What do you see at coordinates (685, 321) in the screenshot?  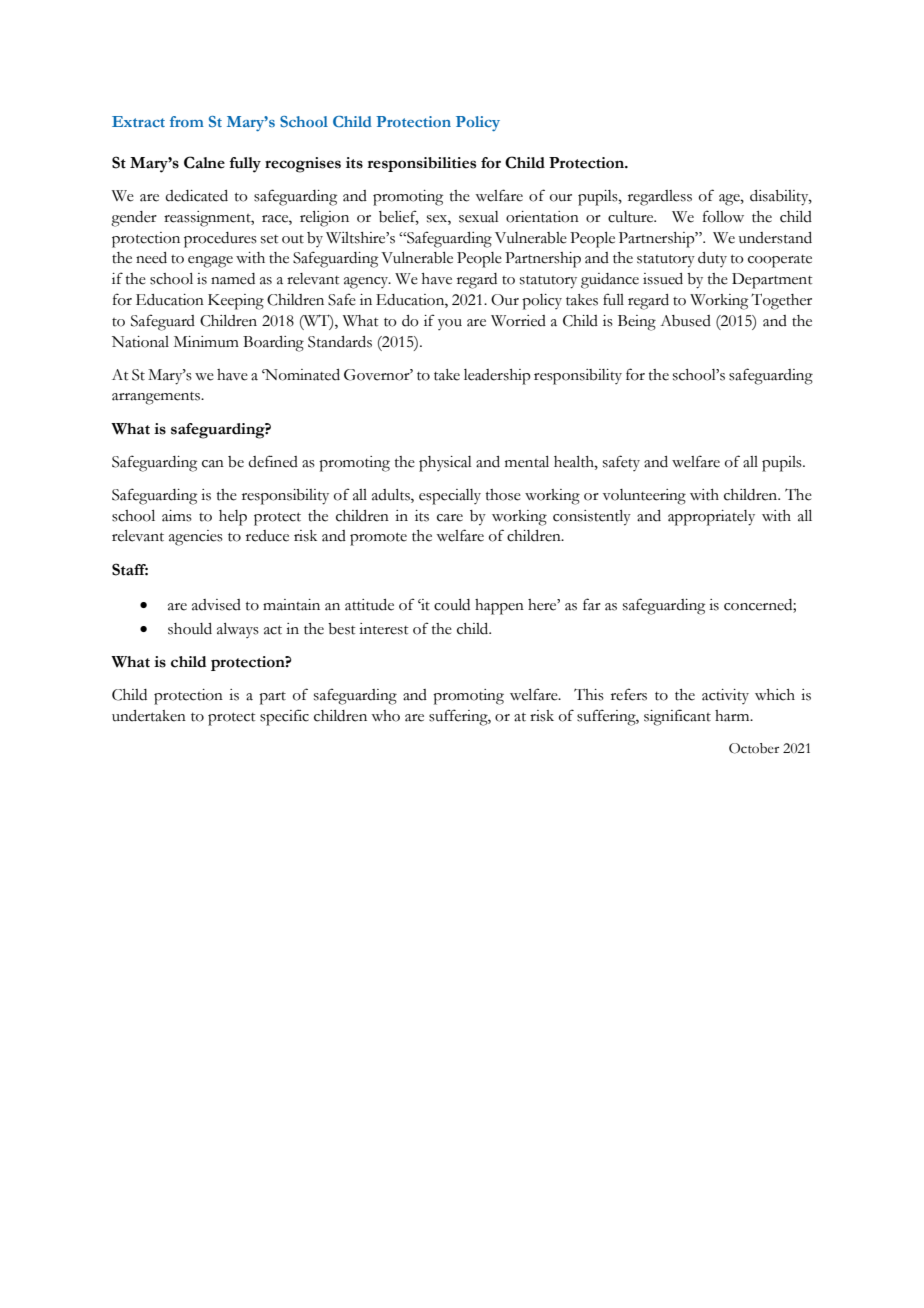 I see `Abused` at bounding box center [685, 321].
